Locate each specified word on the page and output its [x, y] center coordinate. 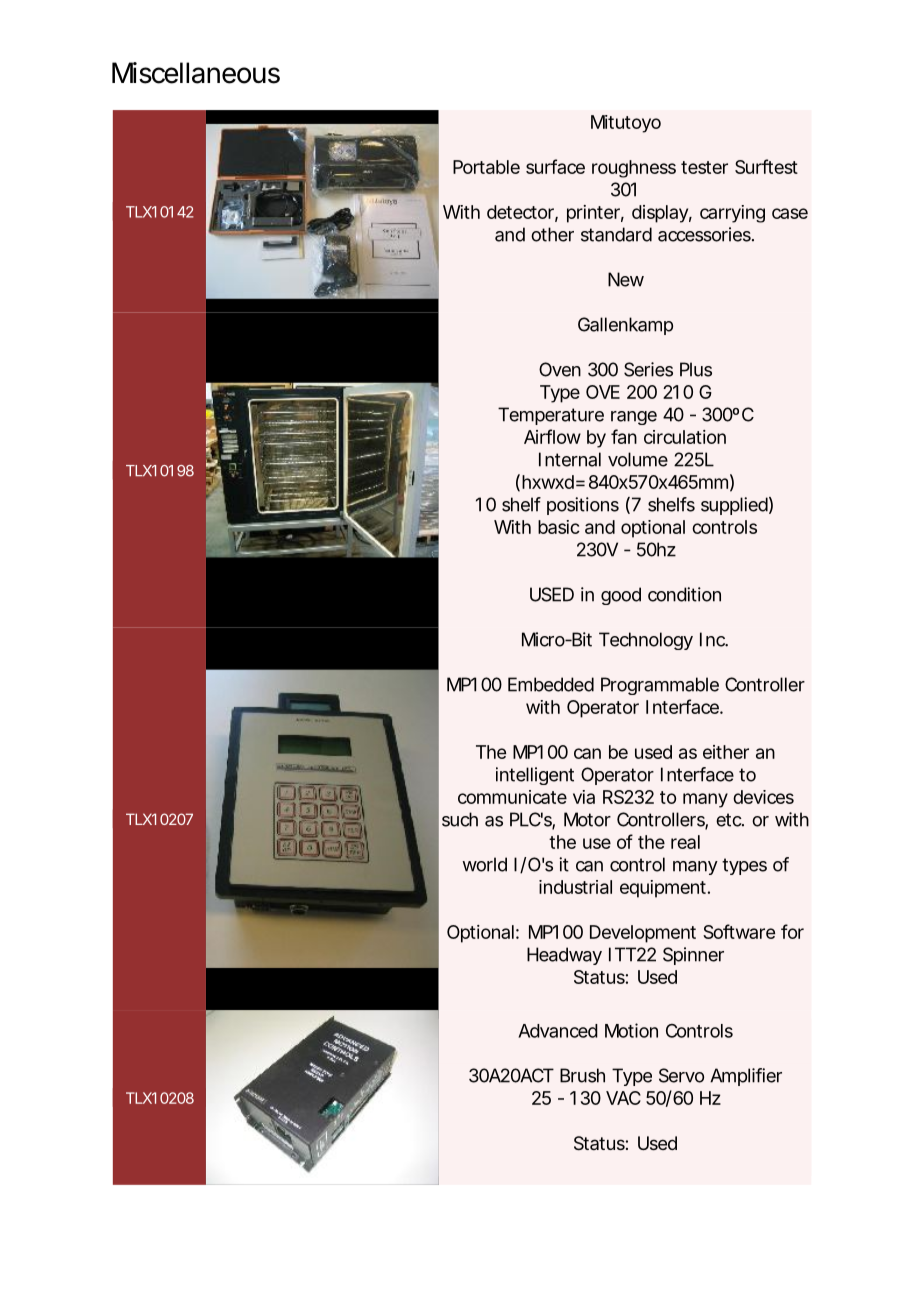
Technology [646, 641]
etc [729, 820]
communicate [512, 797]
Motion [631, 1030]
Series [648, 369]
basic [559, 527]
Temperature [551, 416]
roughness [634, 169]
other [552, 234]
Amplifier [746, 1077]
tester [704, 167]
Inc [713, 639]
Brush [582, 1075]
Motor [587, 819]
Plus [696, 369]
